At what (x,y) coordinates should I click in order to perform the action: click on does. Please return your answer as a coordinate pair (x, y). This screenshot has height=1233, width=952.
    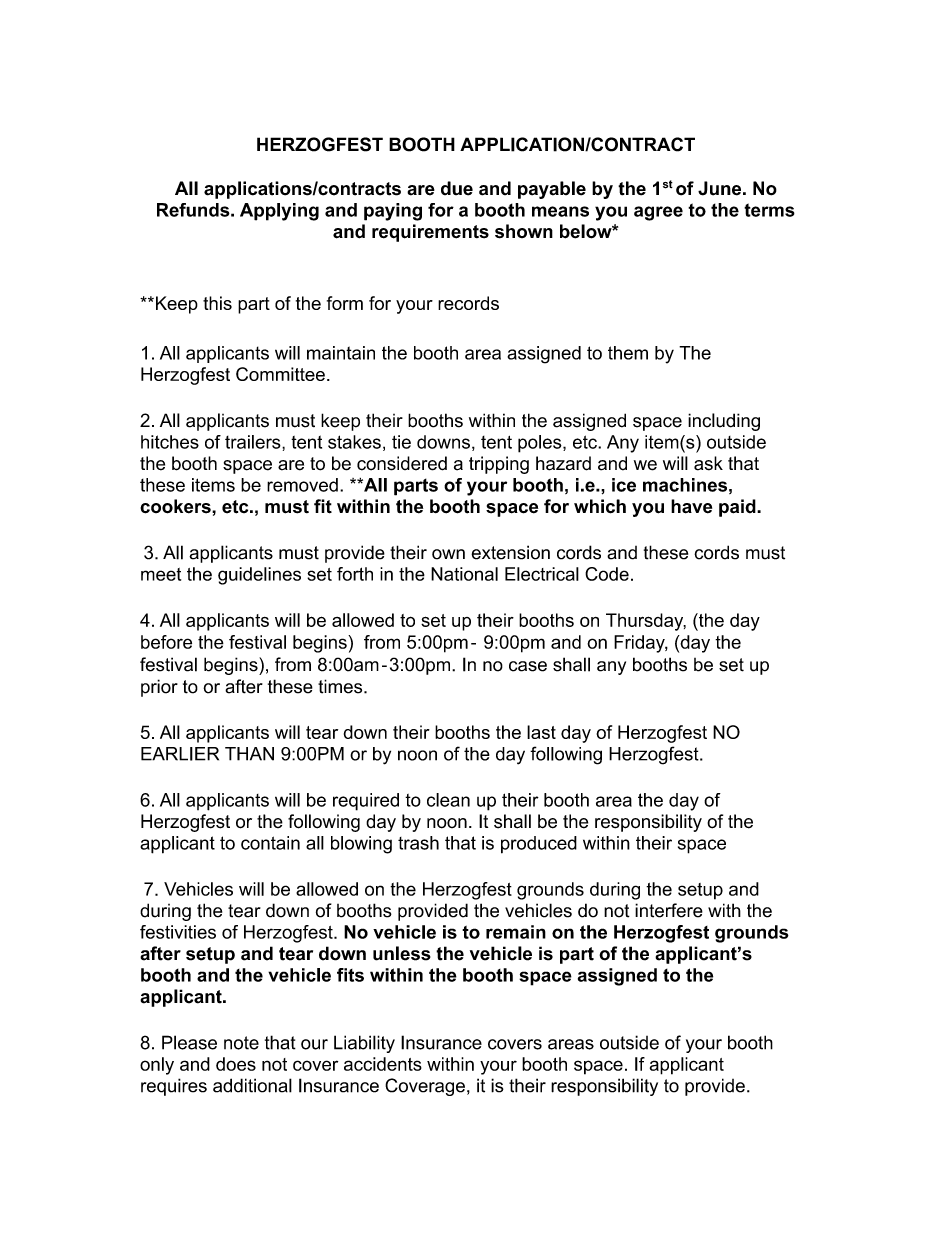
    Looking at the image, I should click on (236, 1064).
